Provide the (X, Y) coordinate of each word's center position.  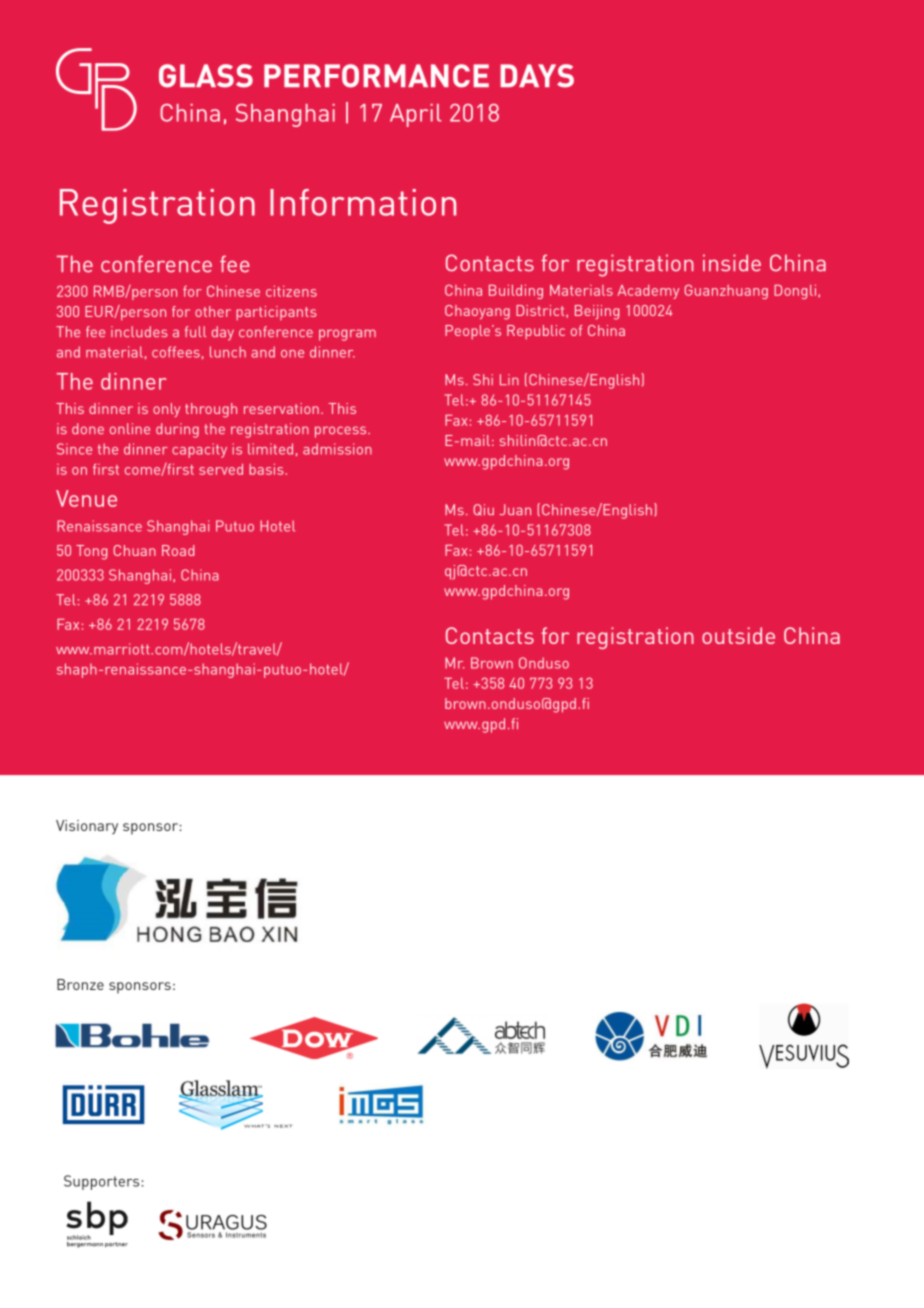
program (347, 335)
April (415, 115)
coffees (176, 352)
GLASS (206, 76)
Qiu (484, 510)
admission (337, 449)
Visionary (87, 827)
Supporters (101, 1182)
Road (178, 550)
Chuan (135, 550)
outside (738, 635)
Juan (515, 509)
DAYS (537, 76)
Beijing (597, 312)
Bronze (80, 984)
